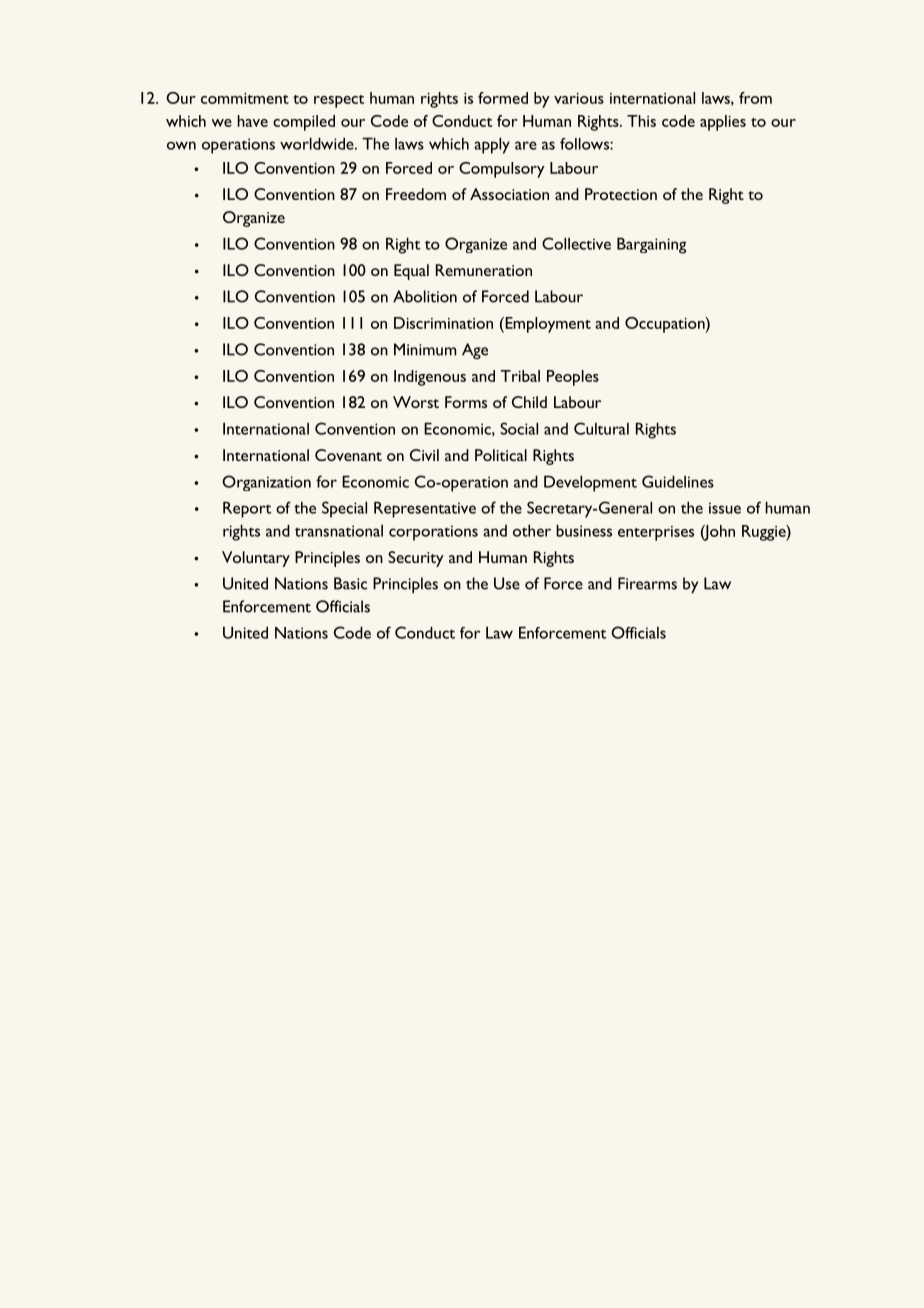 The image size is (924, 1308). I want to click on Voluntary, so click(256, 559).
